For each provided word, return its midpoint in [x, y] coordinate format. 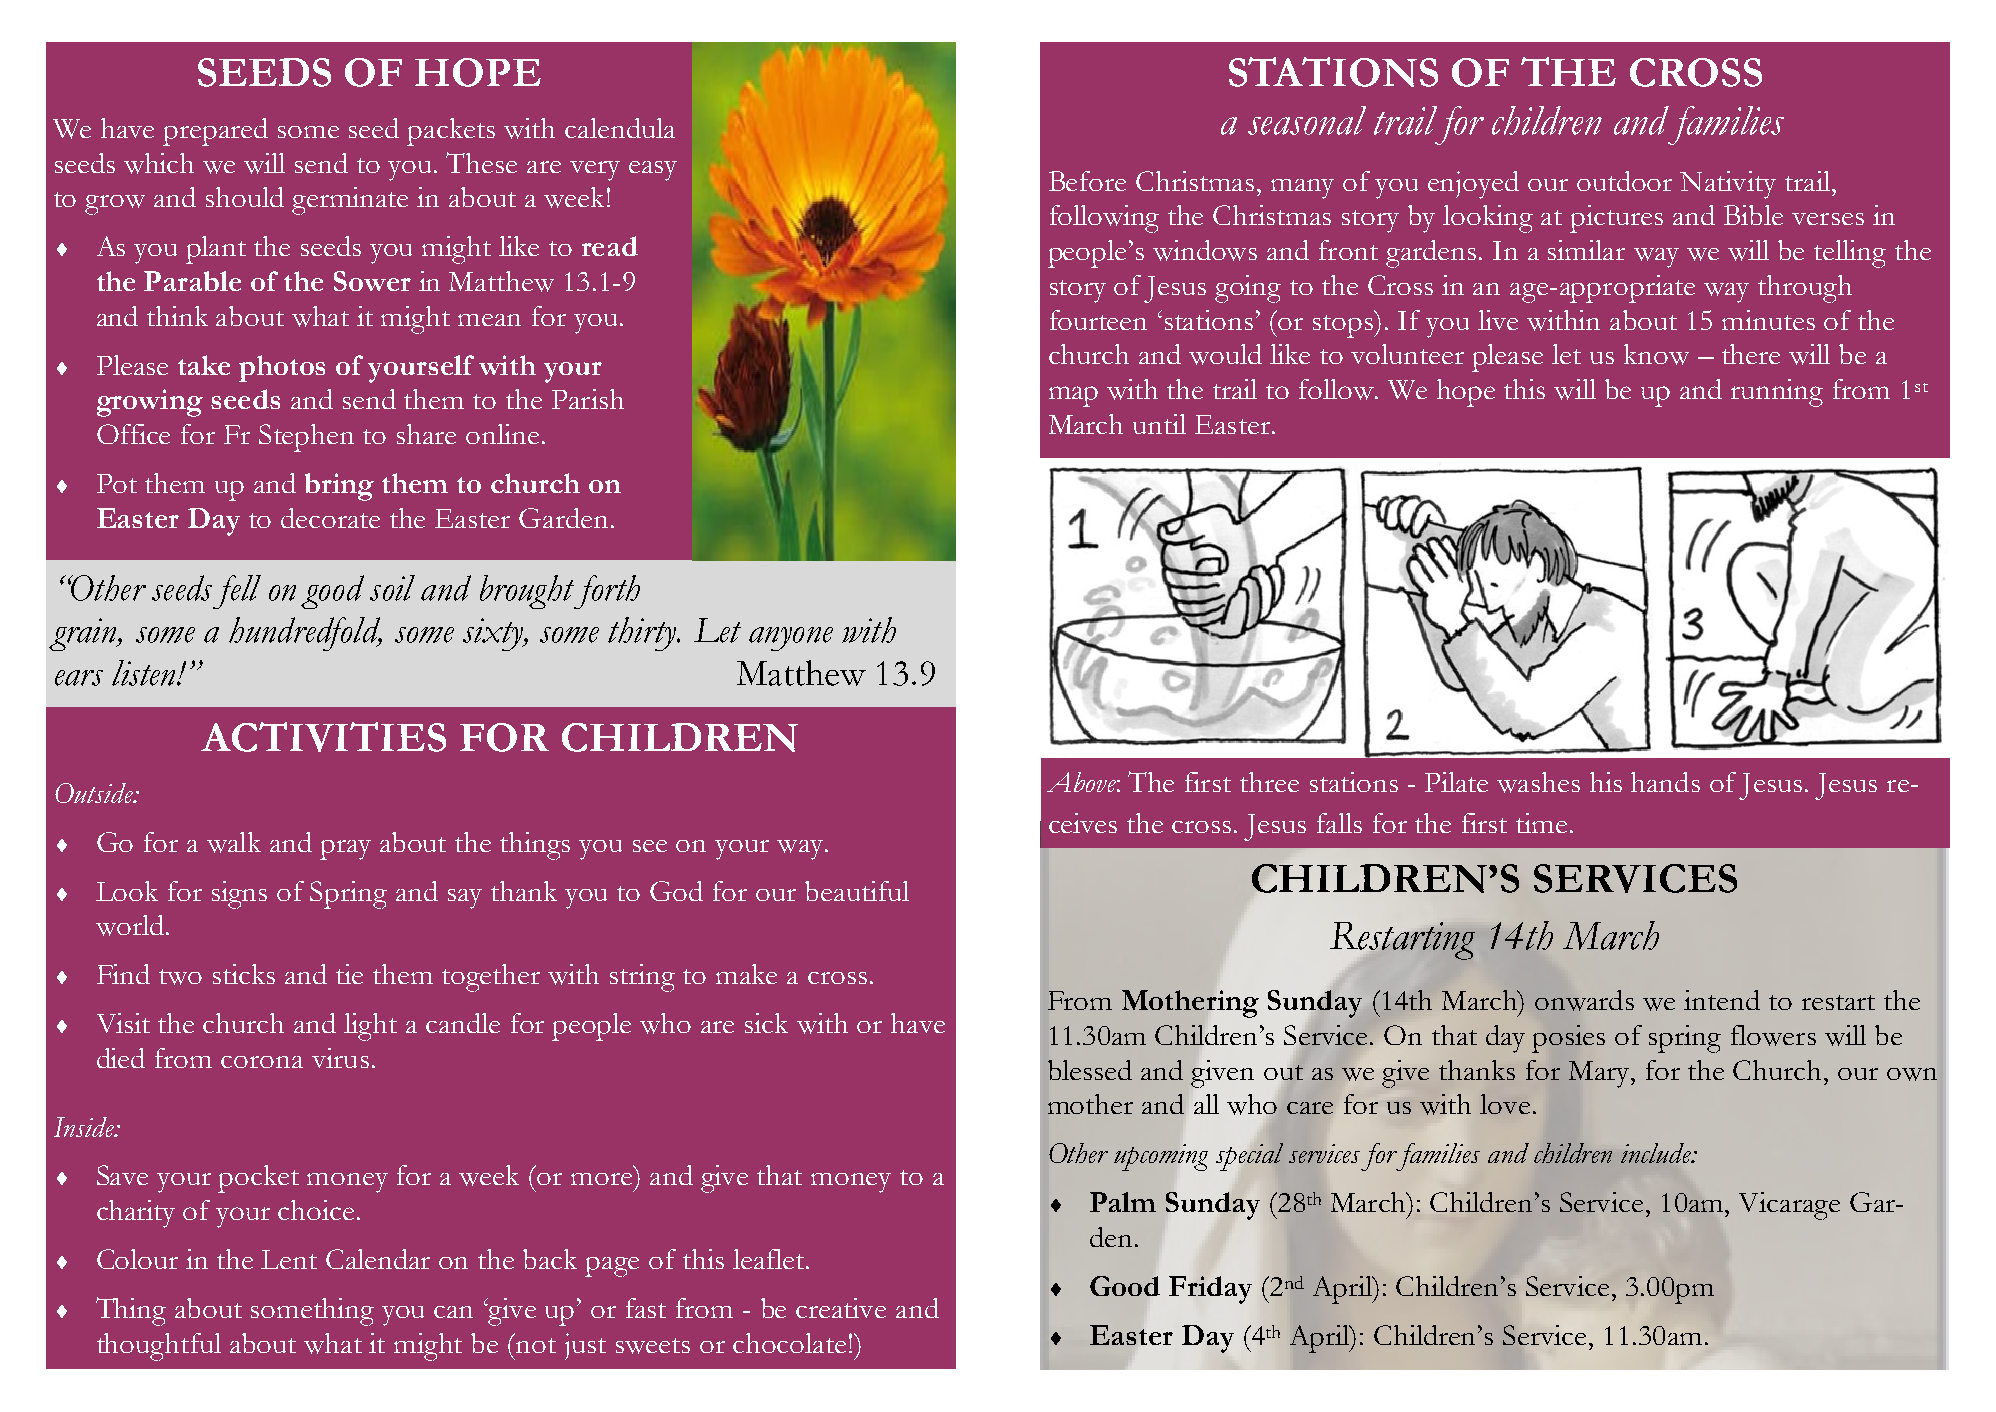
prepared [215, 132]
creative [841, 1308]
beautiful [857, 891]
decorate [330, 518]
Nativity [1728, 185]
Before [1087, 181]
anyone [791, 639]
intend [1722, 1000]
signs [239, 895]
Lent [289, 1259]
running [1777, 393]
